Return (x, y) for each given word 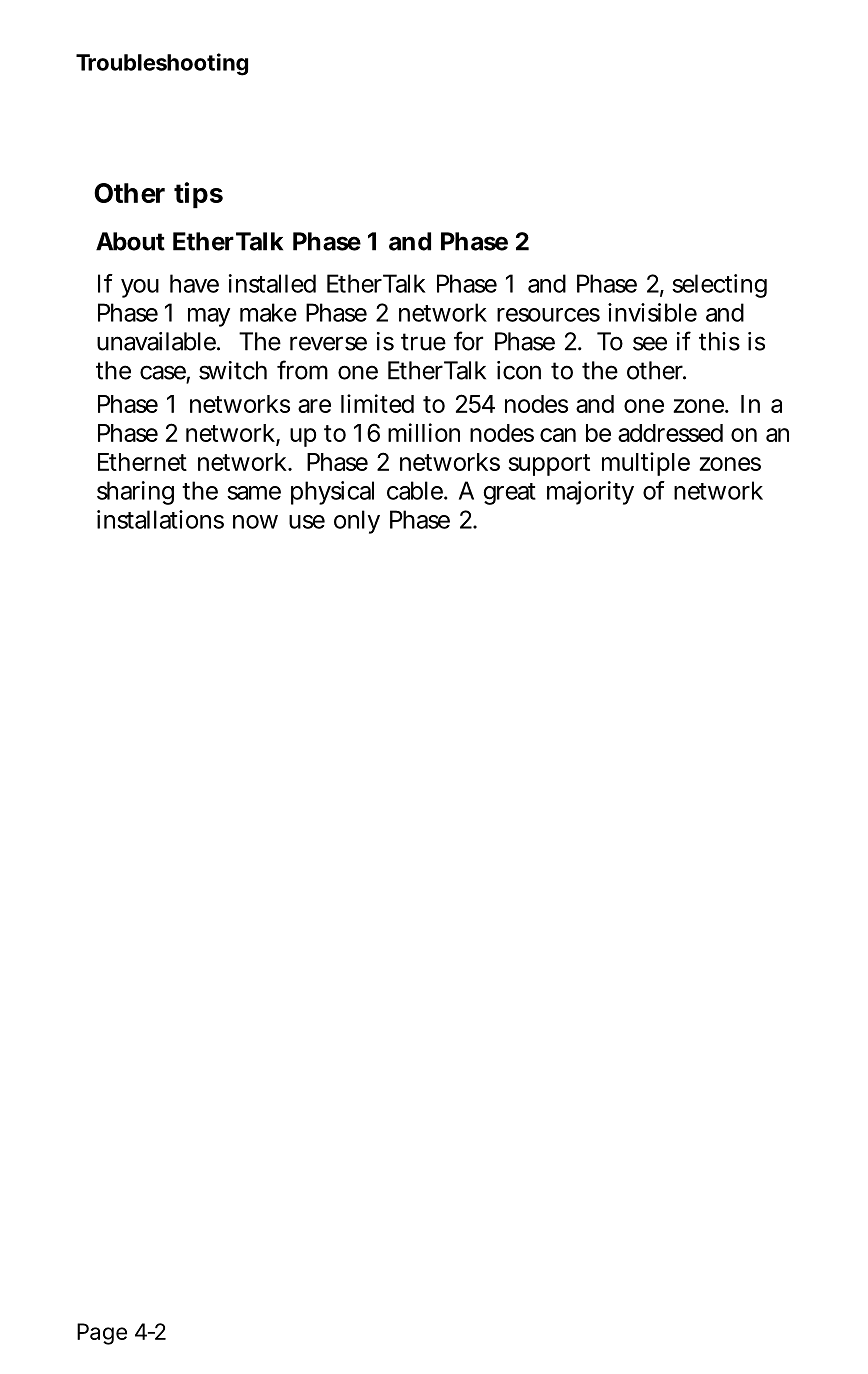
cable (416, 490)
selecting (719, 286)
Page (102, 1334)
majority (590, 493)
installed (272, 283)
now (255, 522)
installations (160, 519)
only (357, 522)
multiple (646, 464)
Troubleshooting (162, 64)
